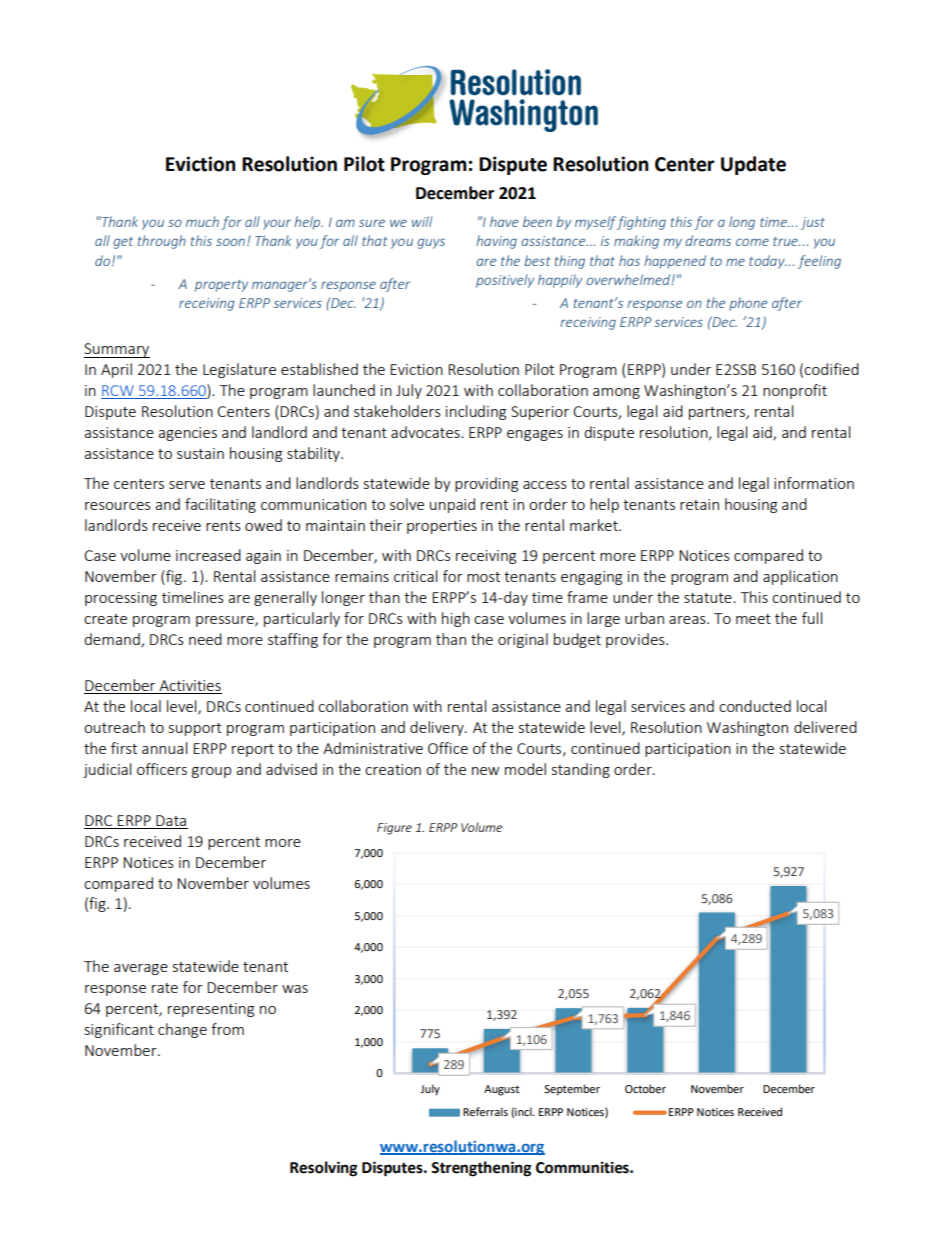  I want to click on most, so click(483, 577).
